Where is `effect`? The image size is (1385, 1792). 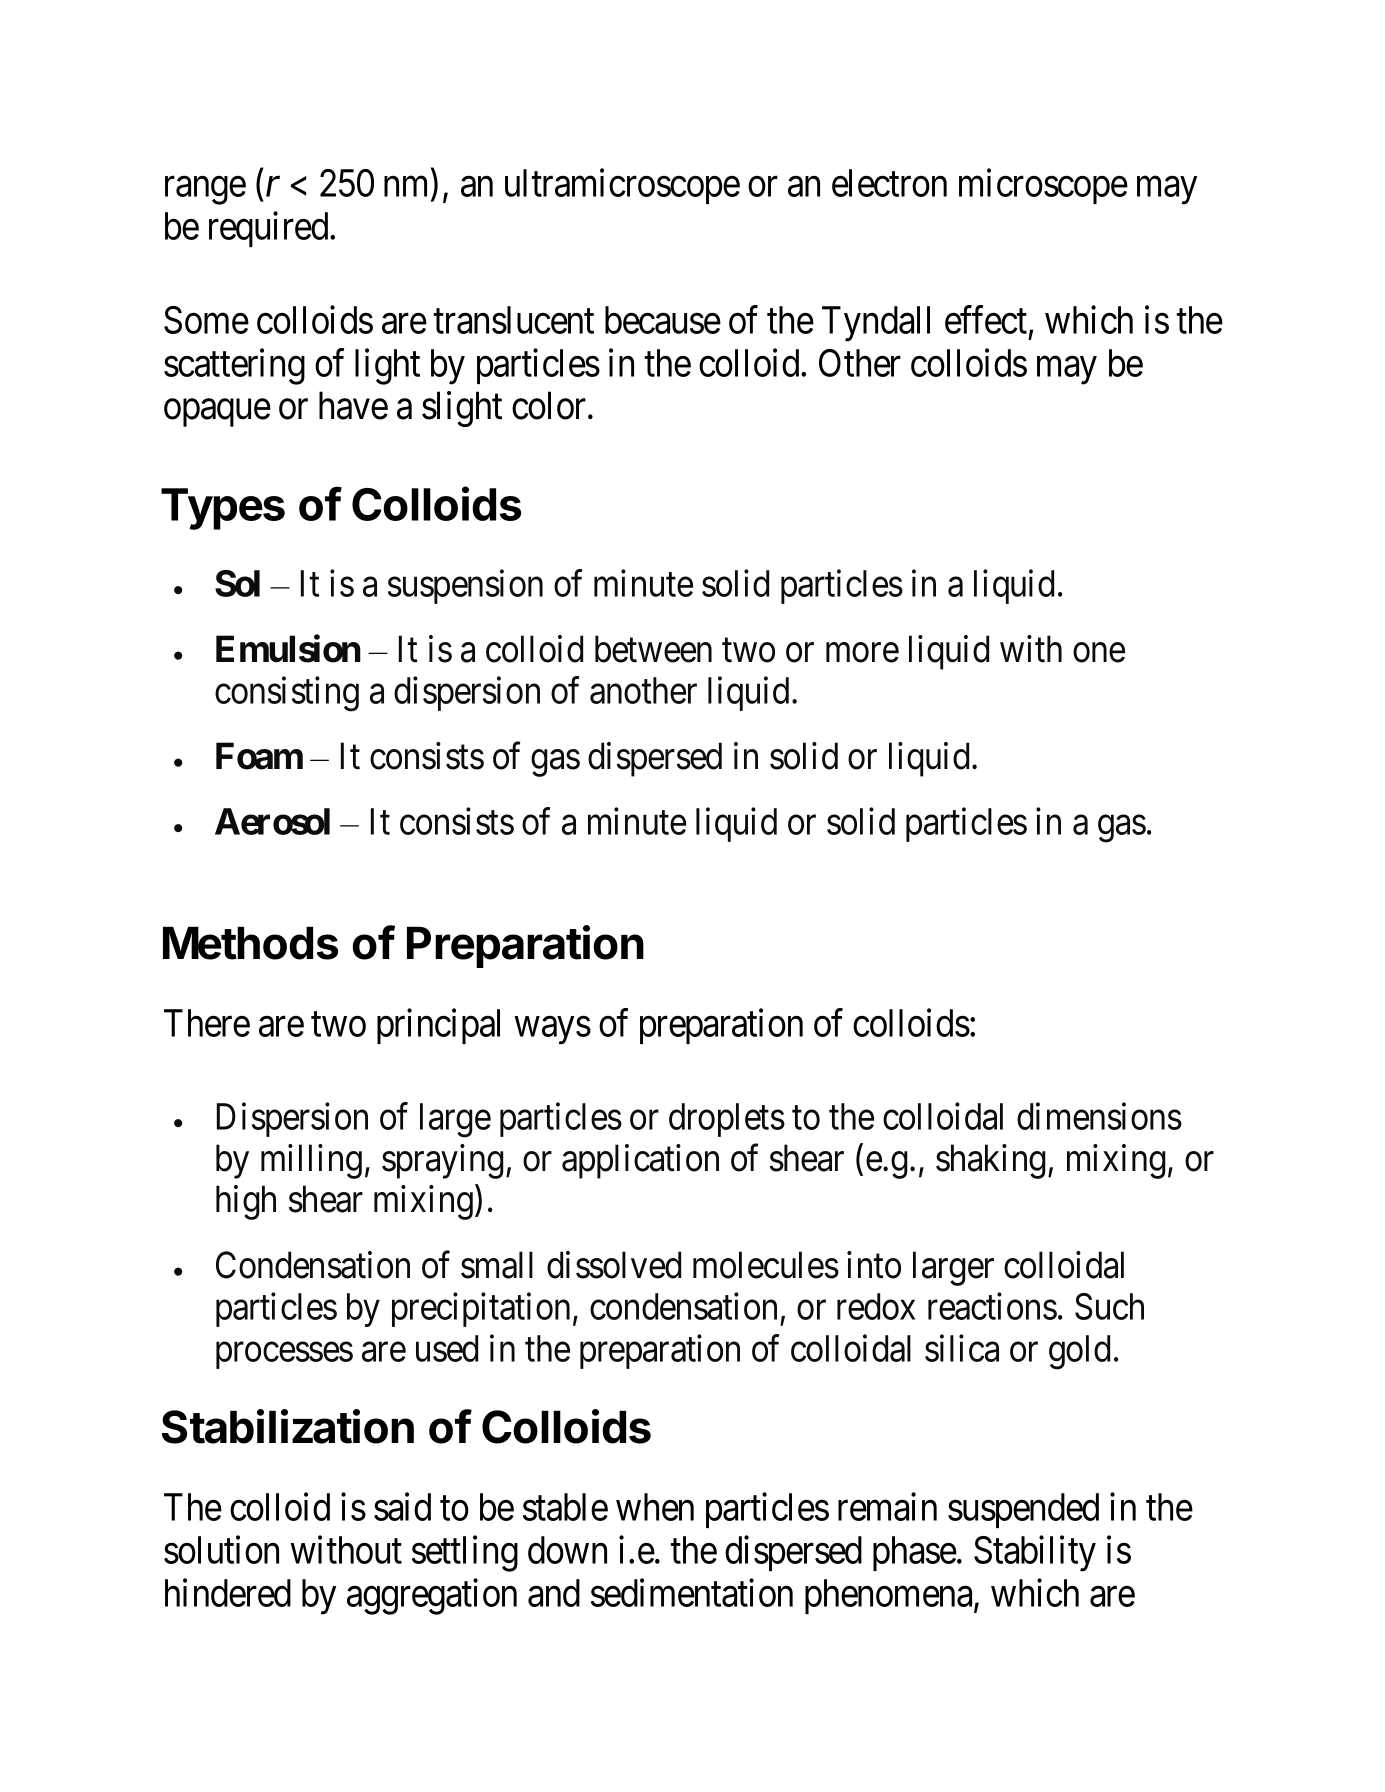 effect is located at coordinates (986, 320).
